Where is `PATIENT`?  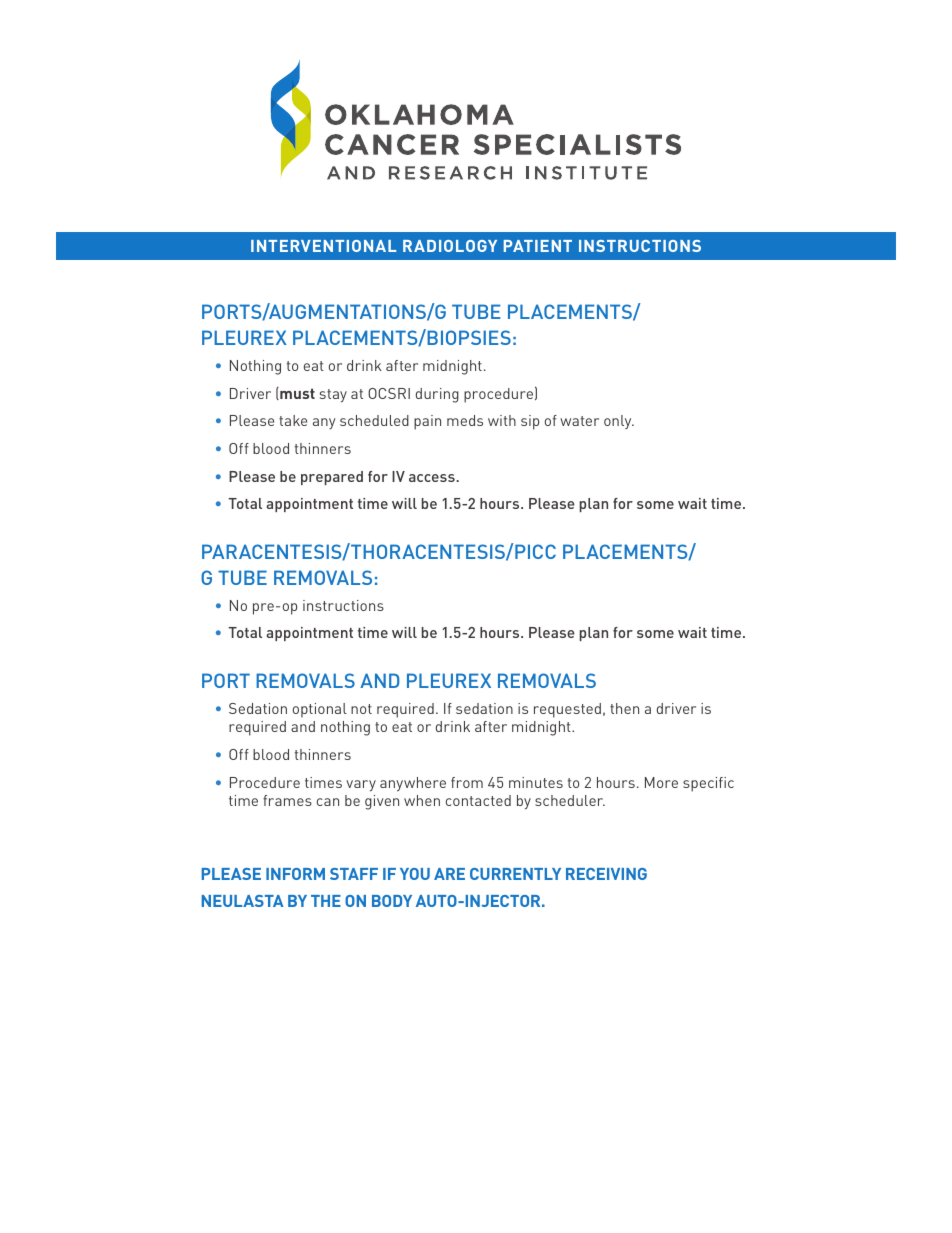 PATIENT is located at coordinates (538, 246).
